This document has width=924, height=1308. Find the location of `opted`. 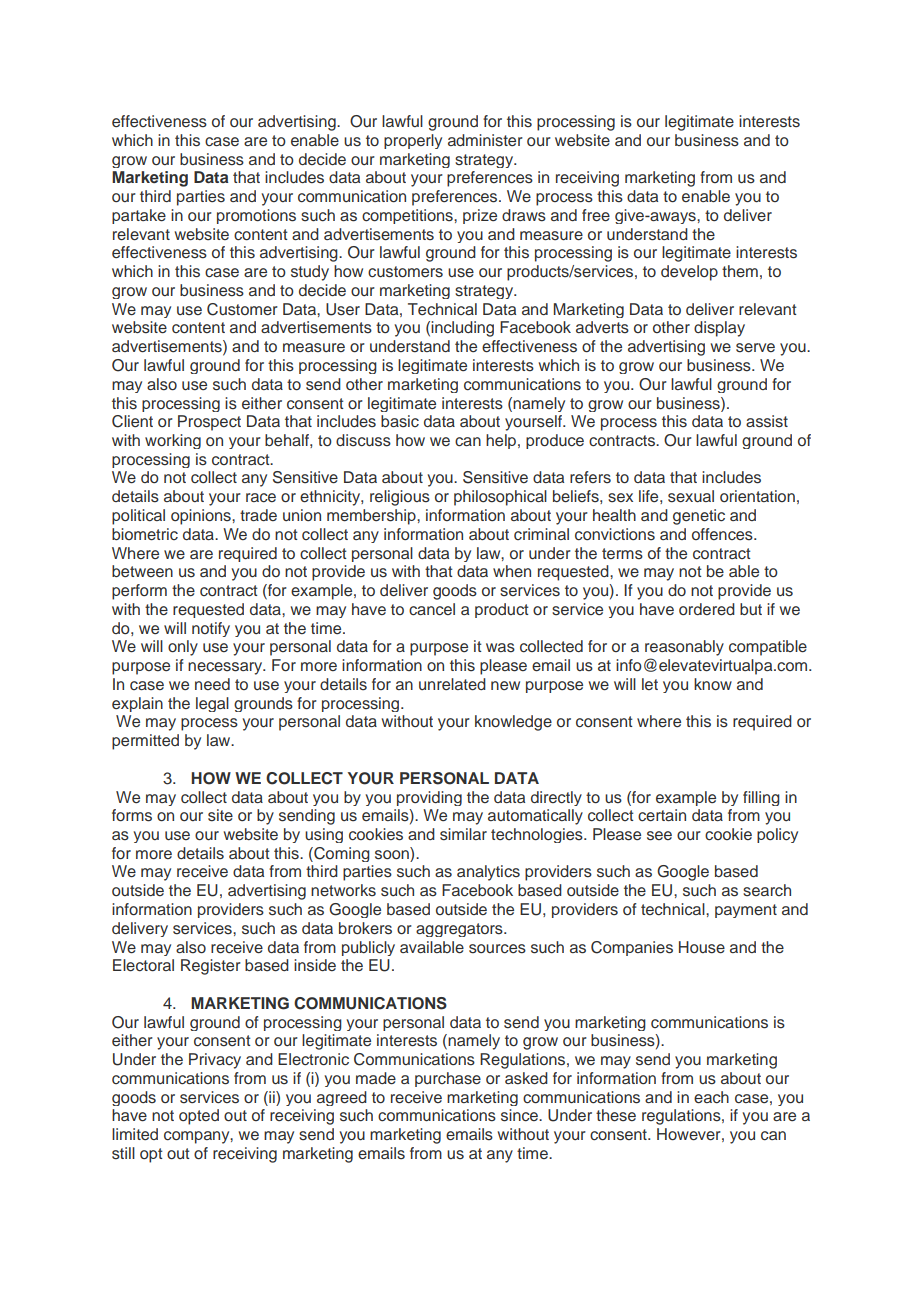

opted is located at coordinates (199, 1117).
